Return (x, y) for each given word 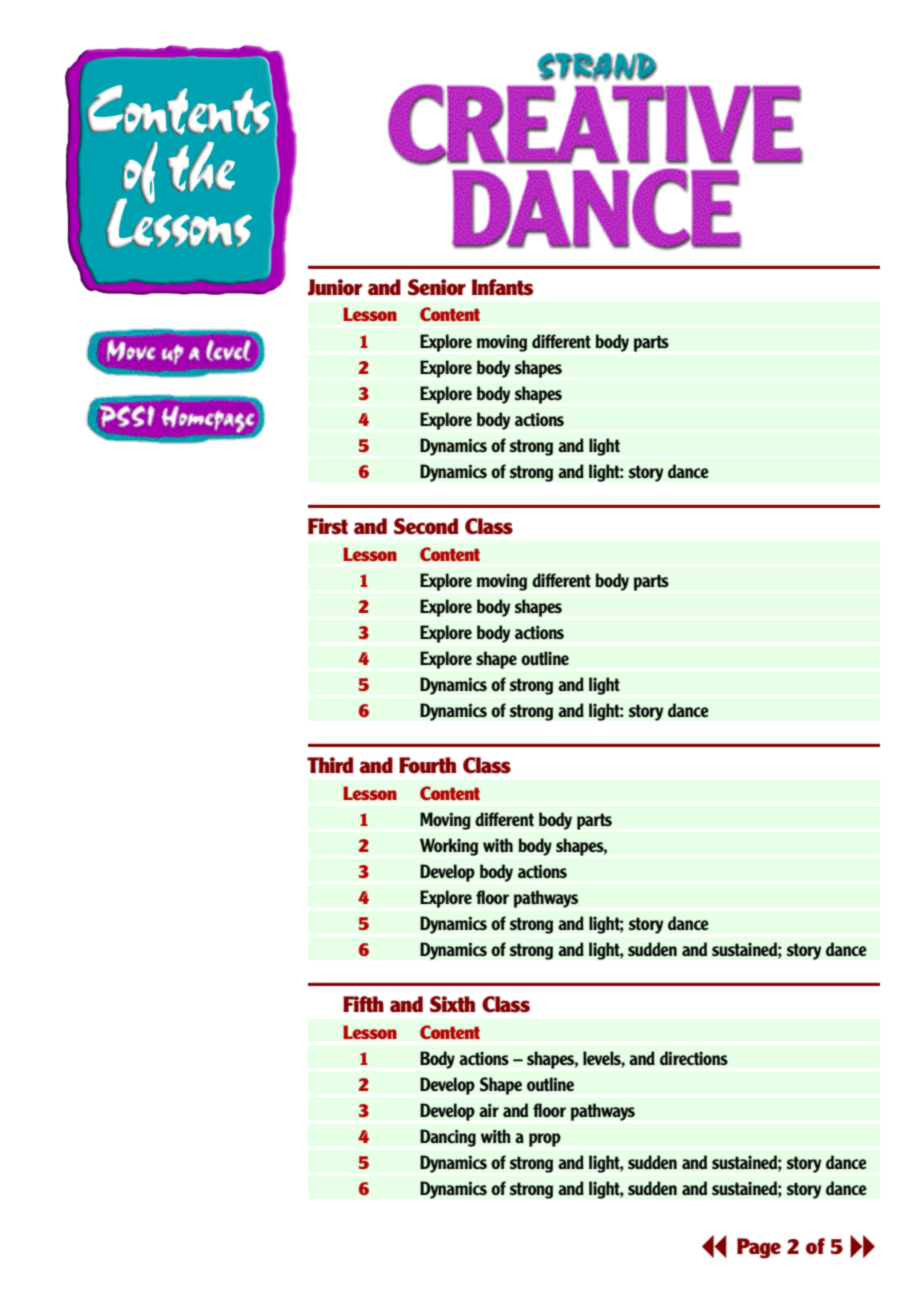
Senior (437, 287)
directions (694, 1058)
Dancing (448, 1138)
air (489, 1110)
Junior (335, 287)
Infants (502, 287)
